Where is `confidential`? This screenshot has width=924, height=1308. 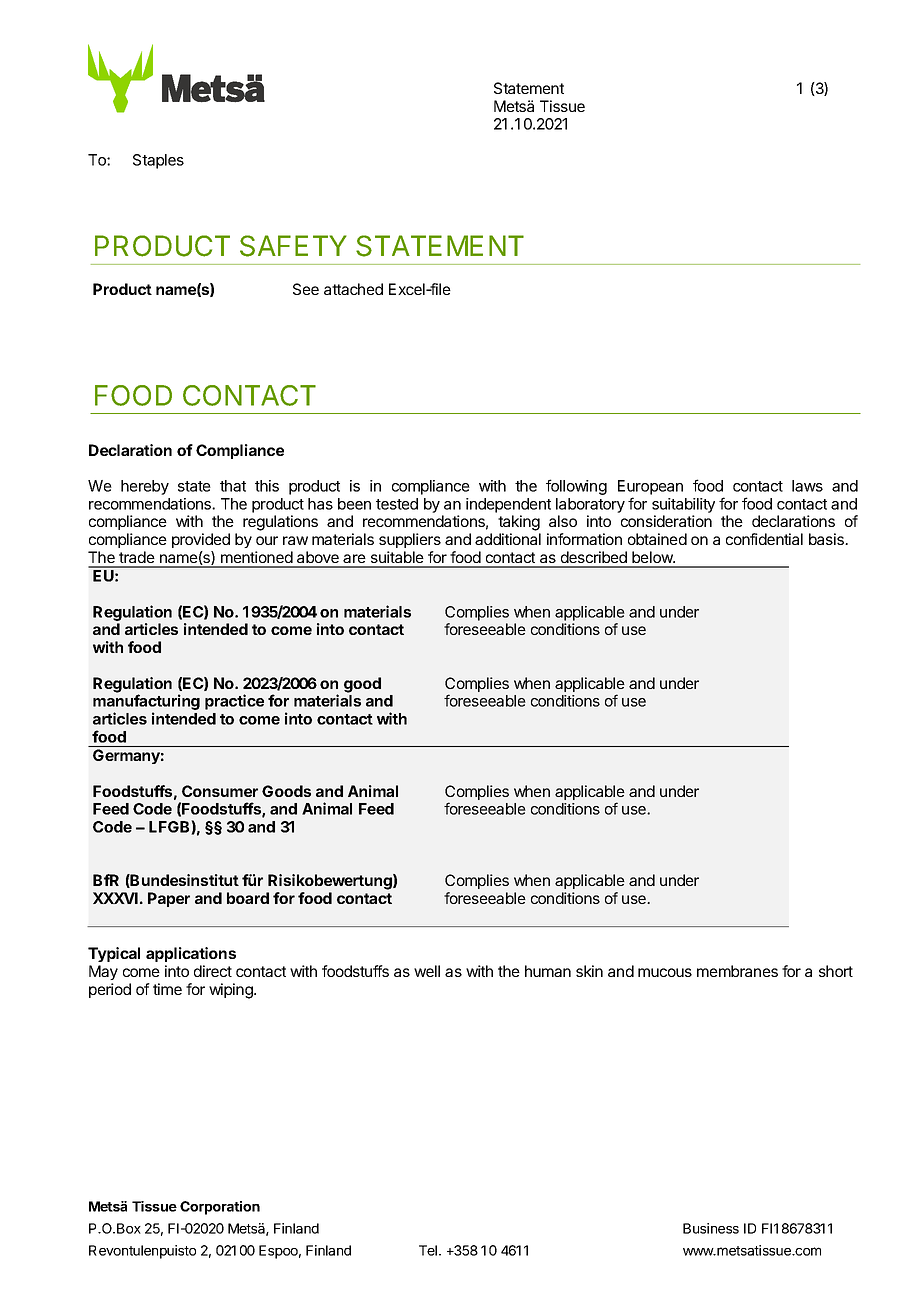
confidential is located at coordinates (764, 539).
